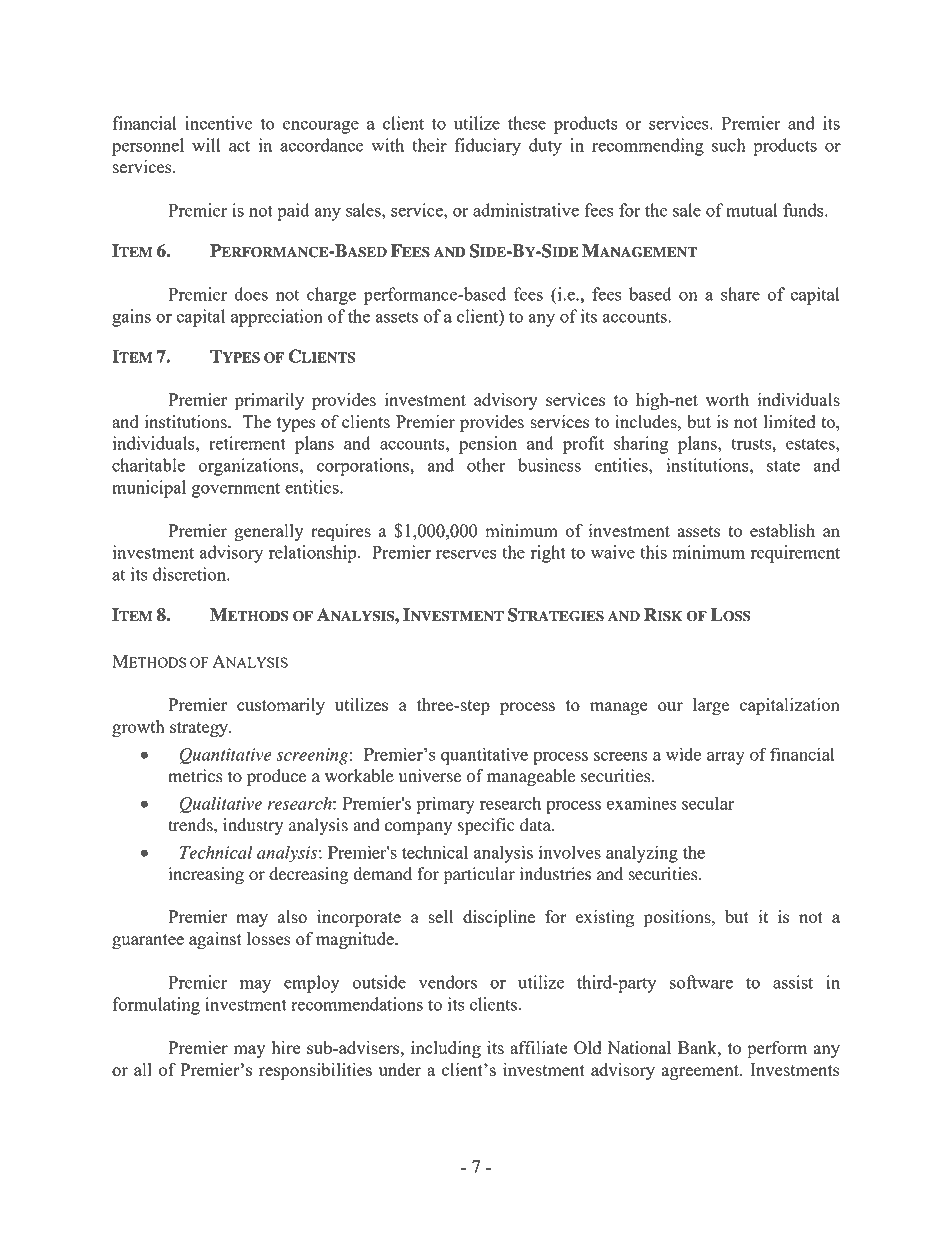 The height and width of the page is (1233, 952). I want to click on including, so click(446, 1049).
